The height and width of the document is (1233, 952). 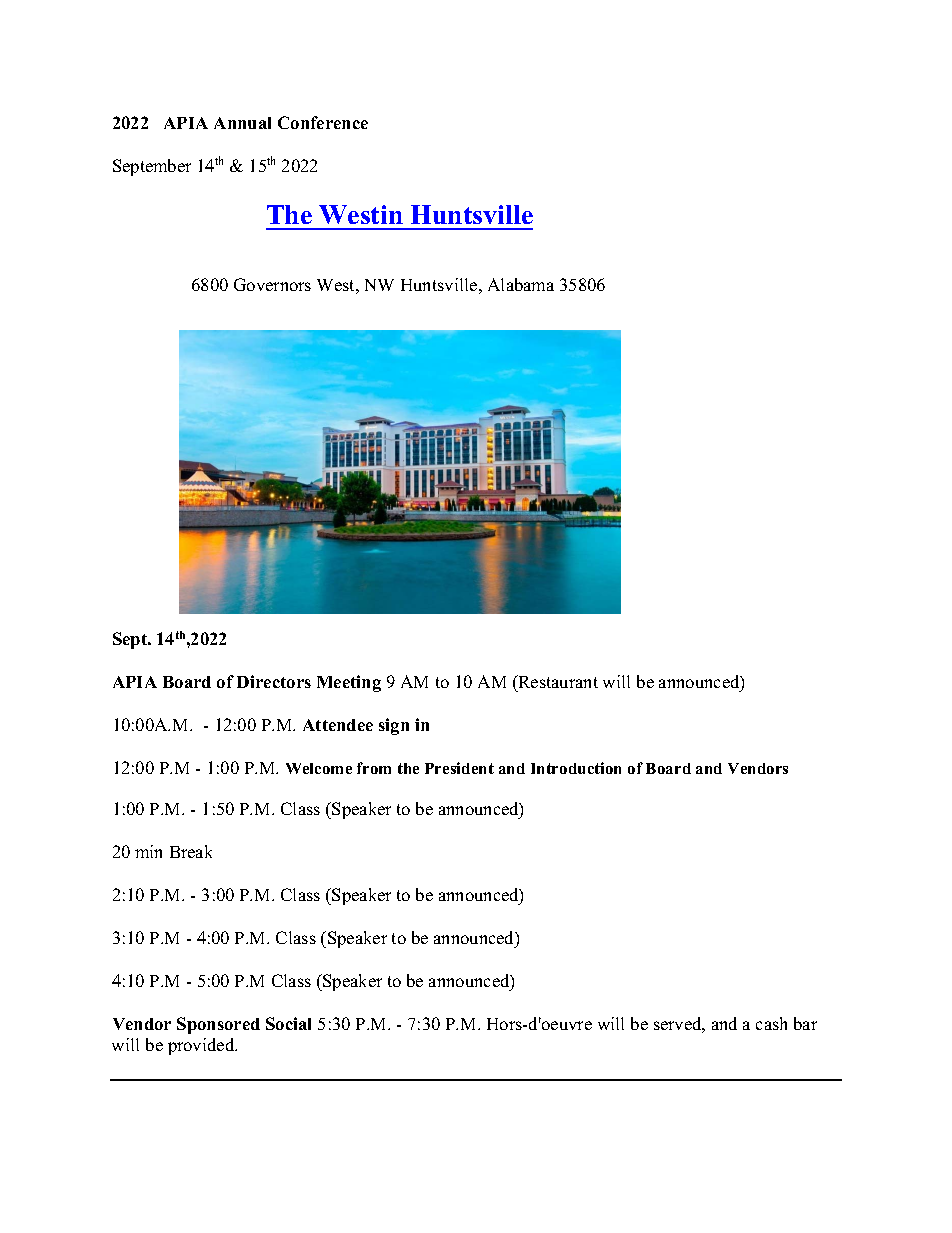 What do you see at coordinates (288, 1023) in the document?
I see `Social` at bounding box center [288, 1023].
